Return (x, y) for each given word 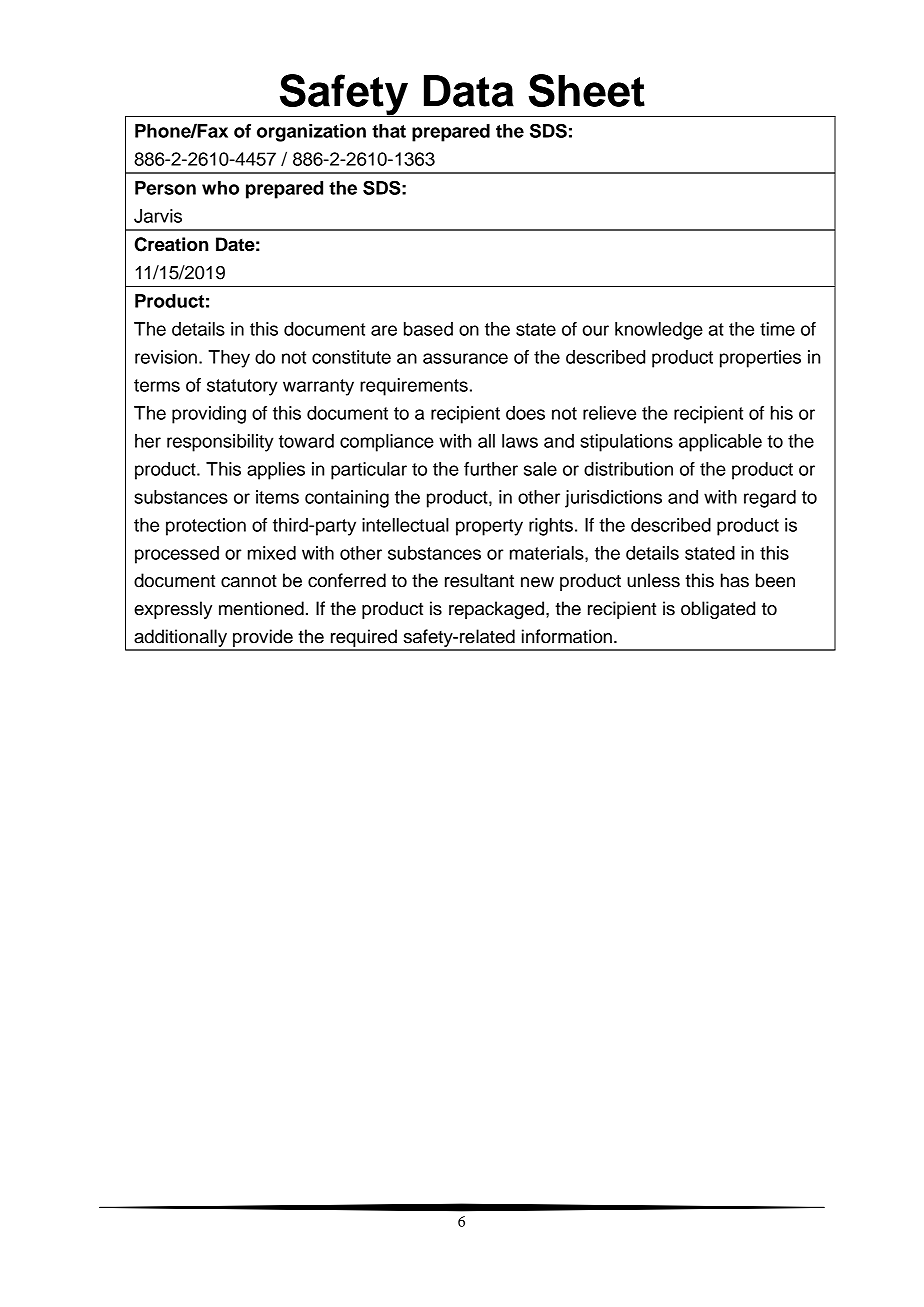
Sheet (587, 90)
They (229, 359)
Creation (171, 244)
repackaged (498, 610)
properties (760, 359)
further (491, 469)
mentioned (261, 608)
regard (770, 499)
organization (311, 133)
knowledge (659, 331)
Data (469, 91)
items (277, 497)
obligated (718, 610)
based (428, 329)
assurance (465, 358)
